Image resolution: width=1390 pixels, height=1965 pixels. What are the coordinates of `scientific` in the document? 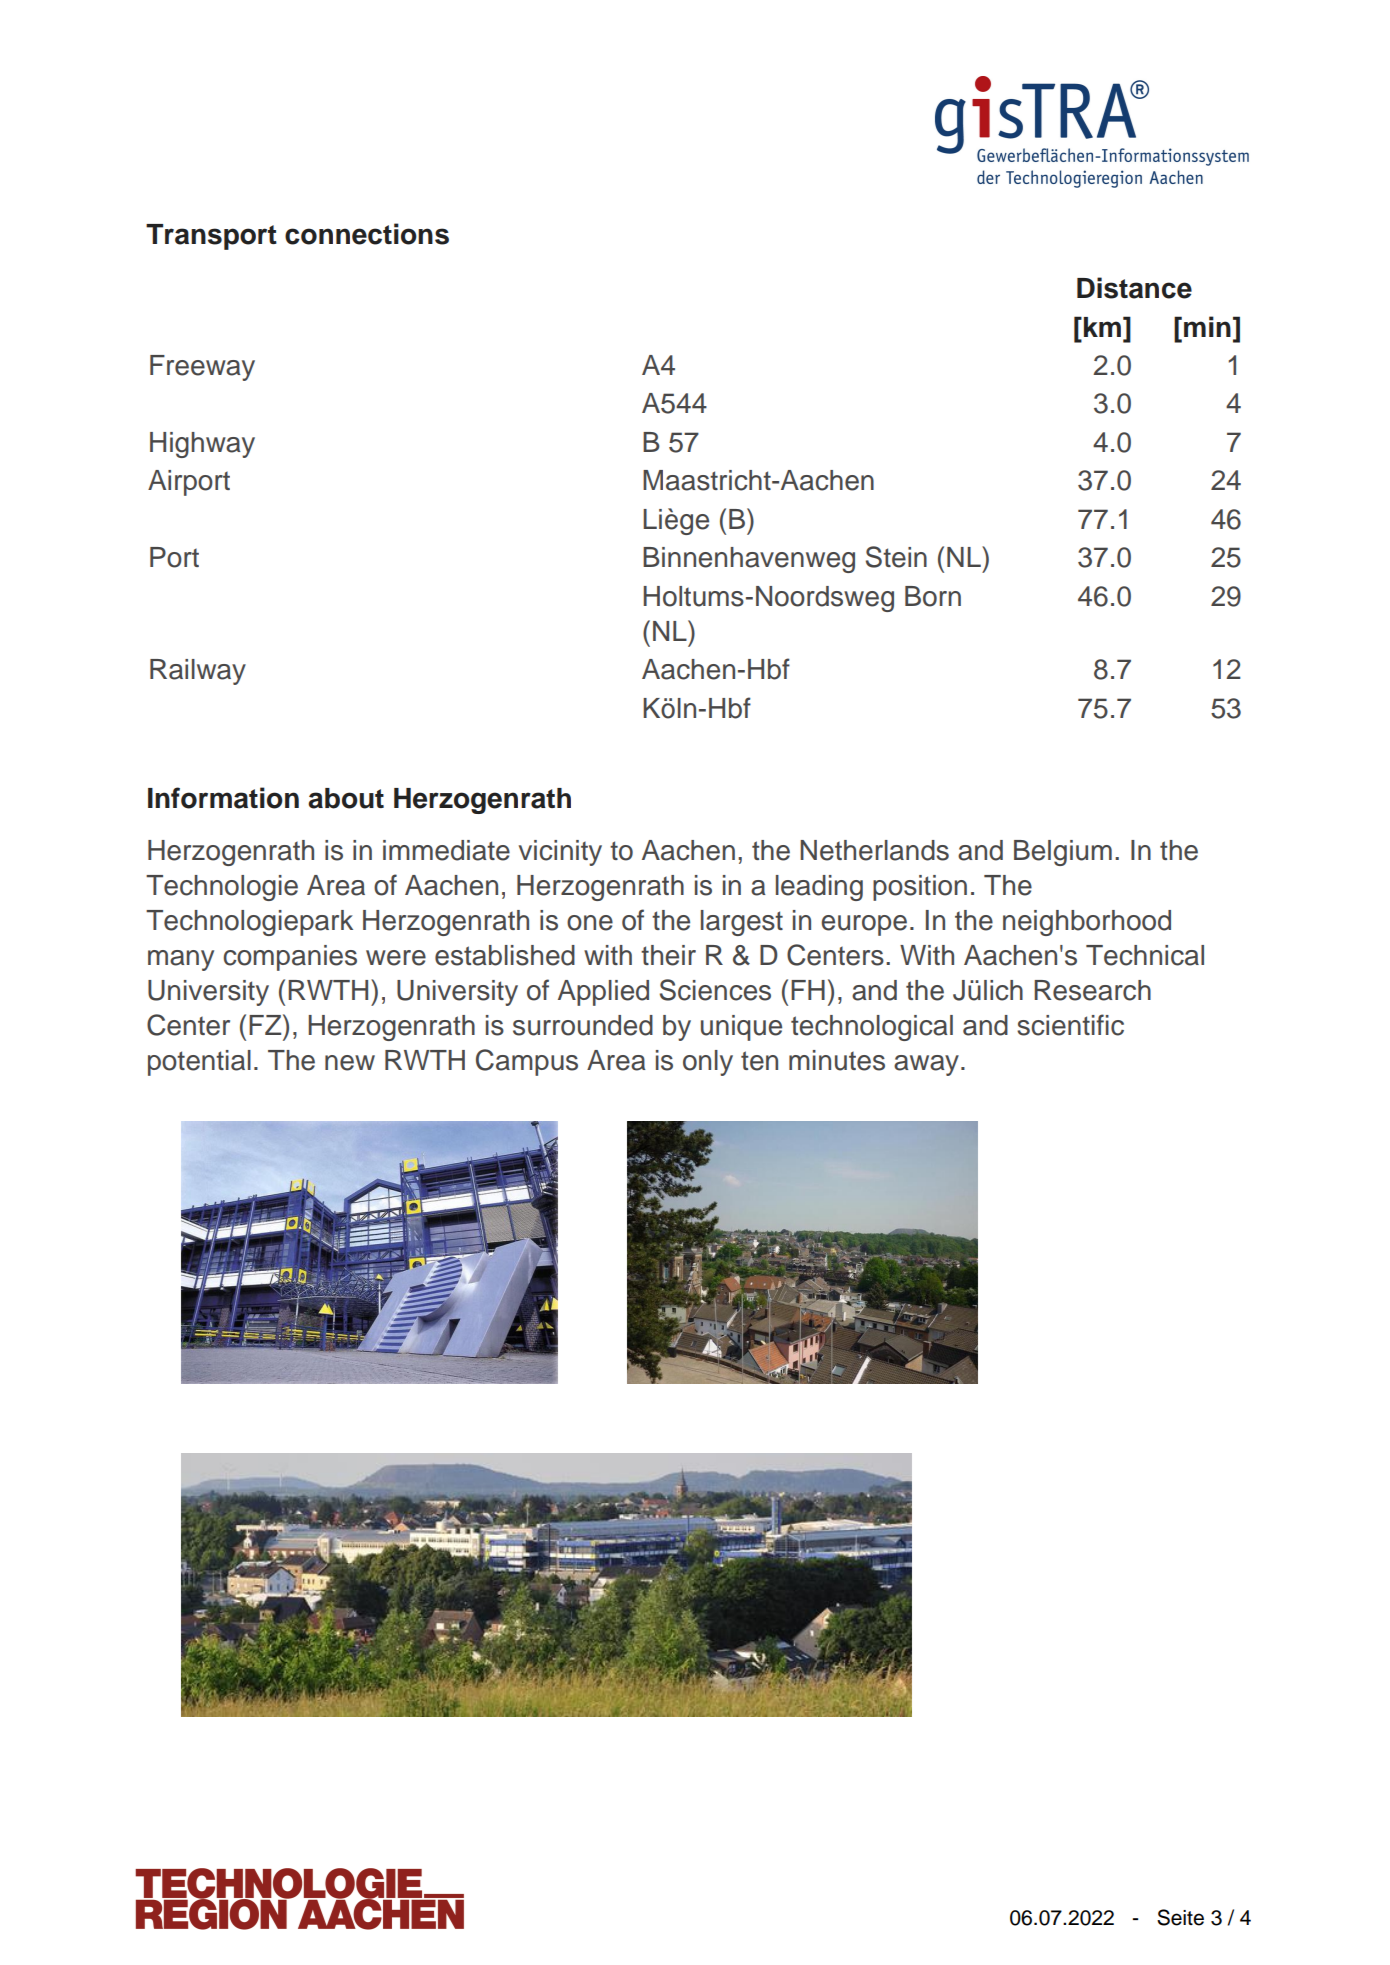 It's located at (1070, 1025).
